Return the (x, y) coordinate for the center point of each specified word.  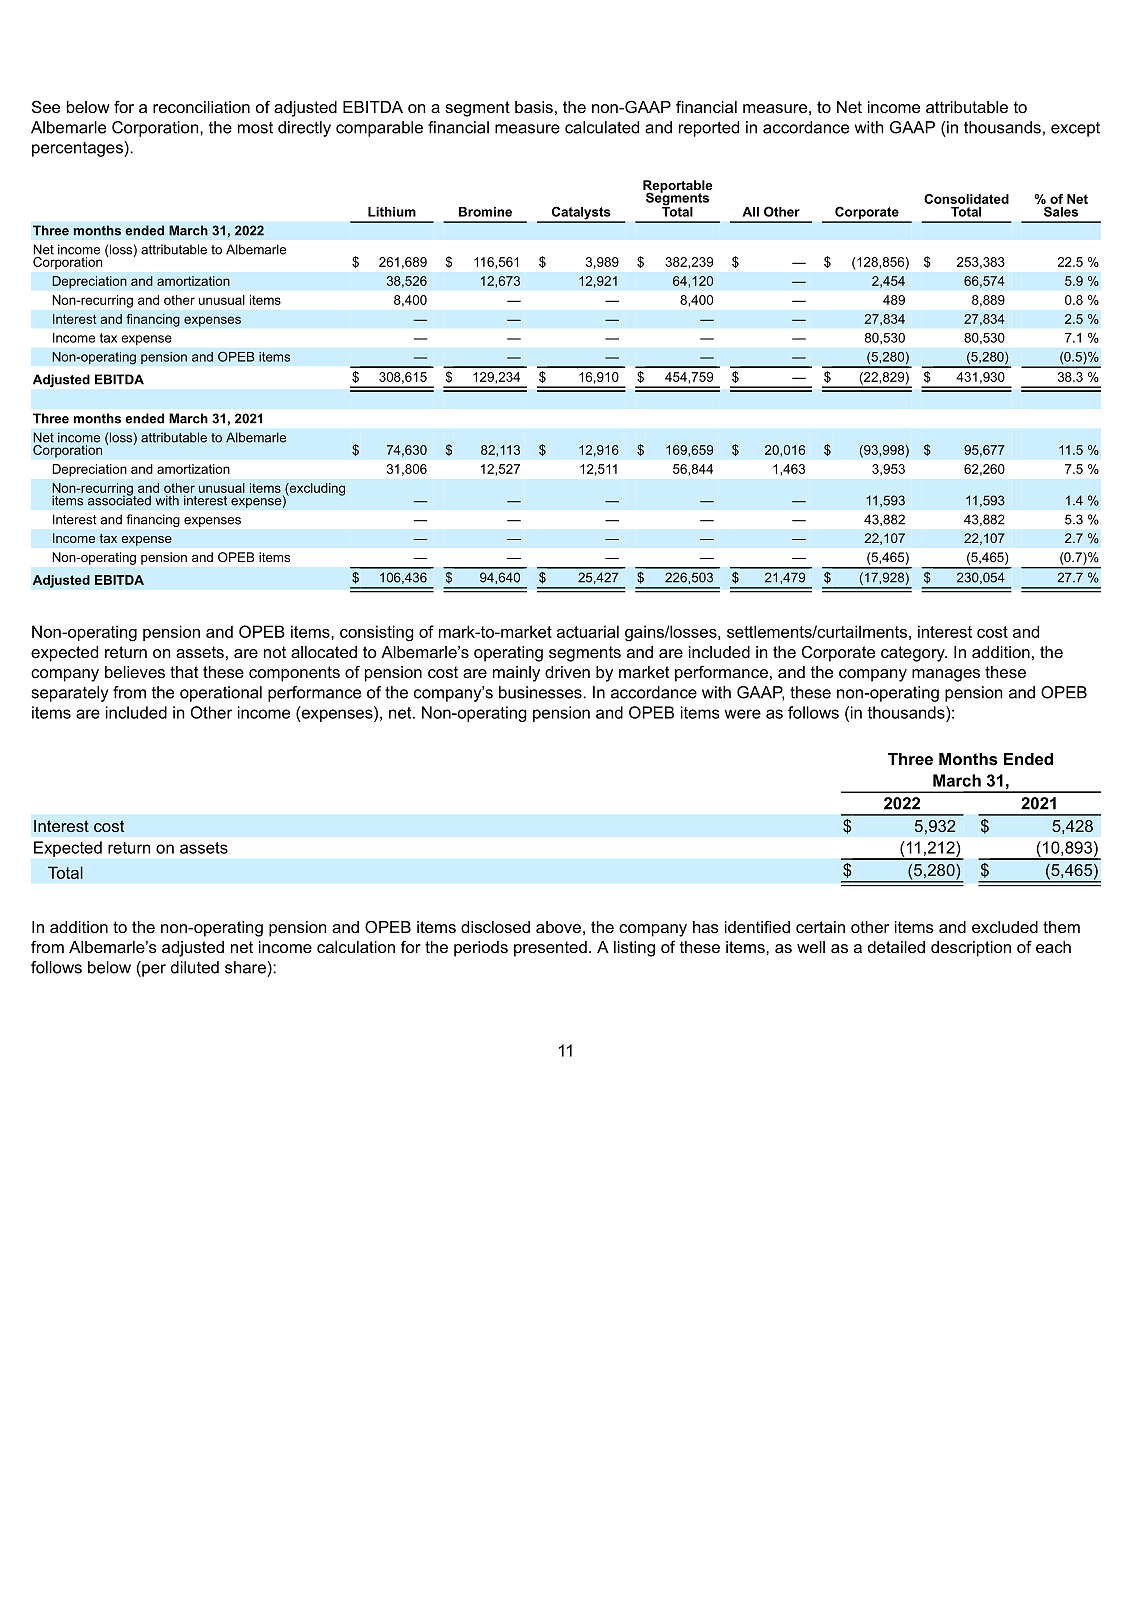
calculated (602, 127)
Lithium (392, 212)
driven (567, 672)
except (1075, 129)
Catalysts (581, 214)
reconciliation (201, 107)
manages (946, 675)
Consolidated (966, 199)
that (184, 672)
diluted (195, 967)
